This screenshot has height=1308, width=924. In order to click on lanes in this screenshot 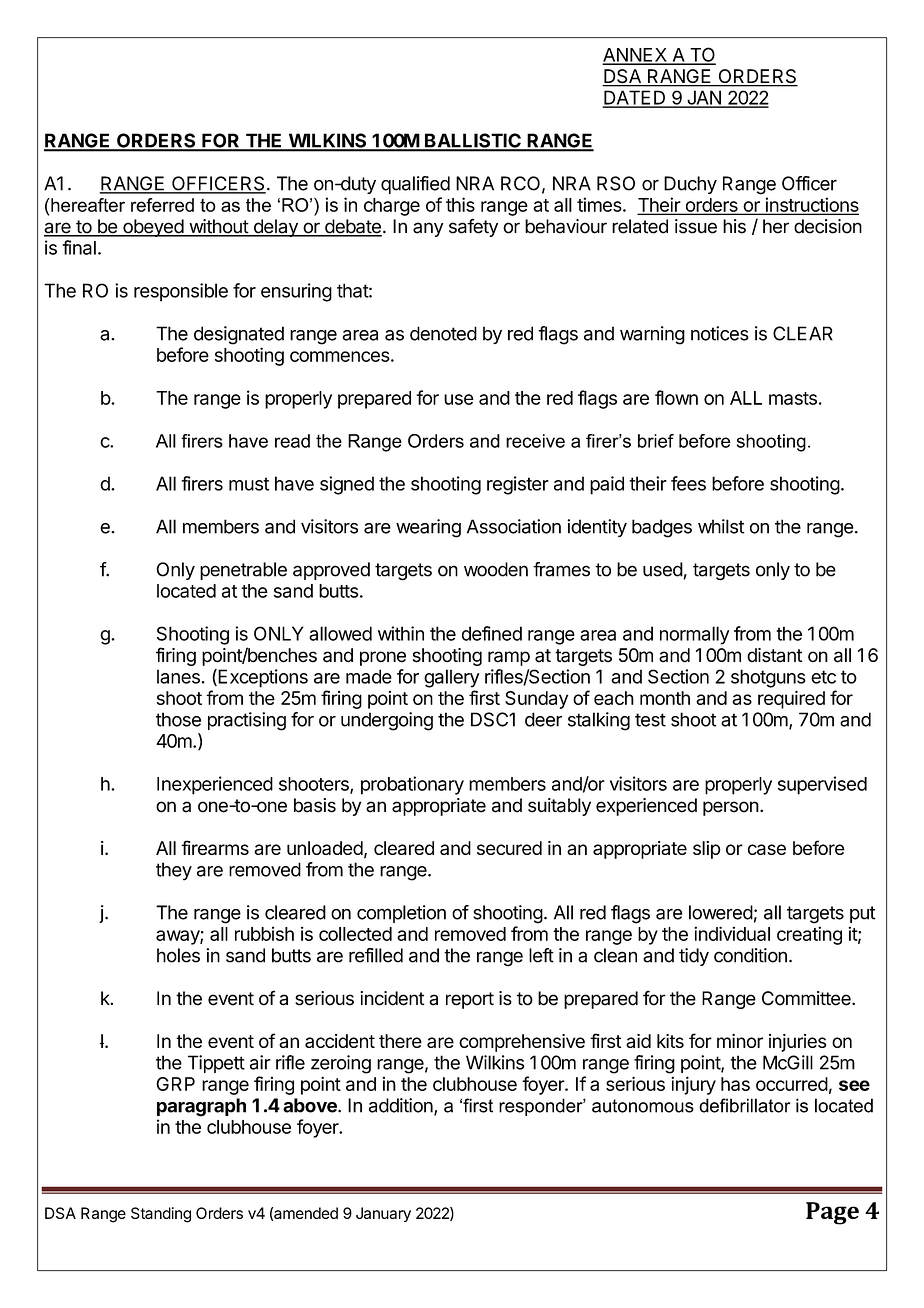, I will do `click(178, 676)`.
